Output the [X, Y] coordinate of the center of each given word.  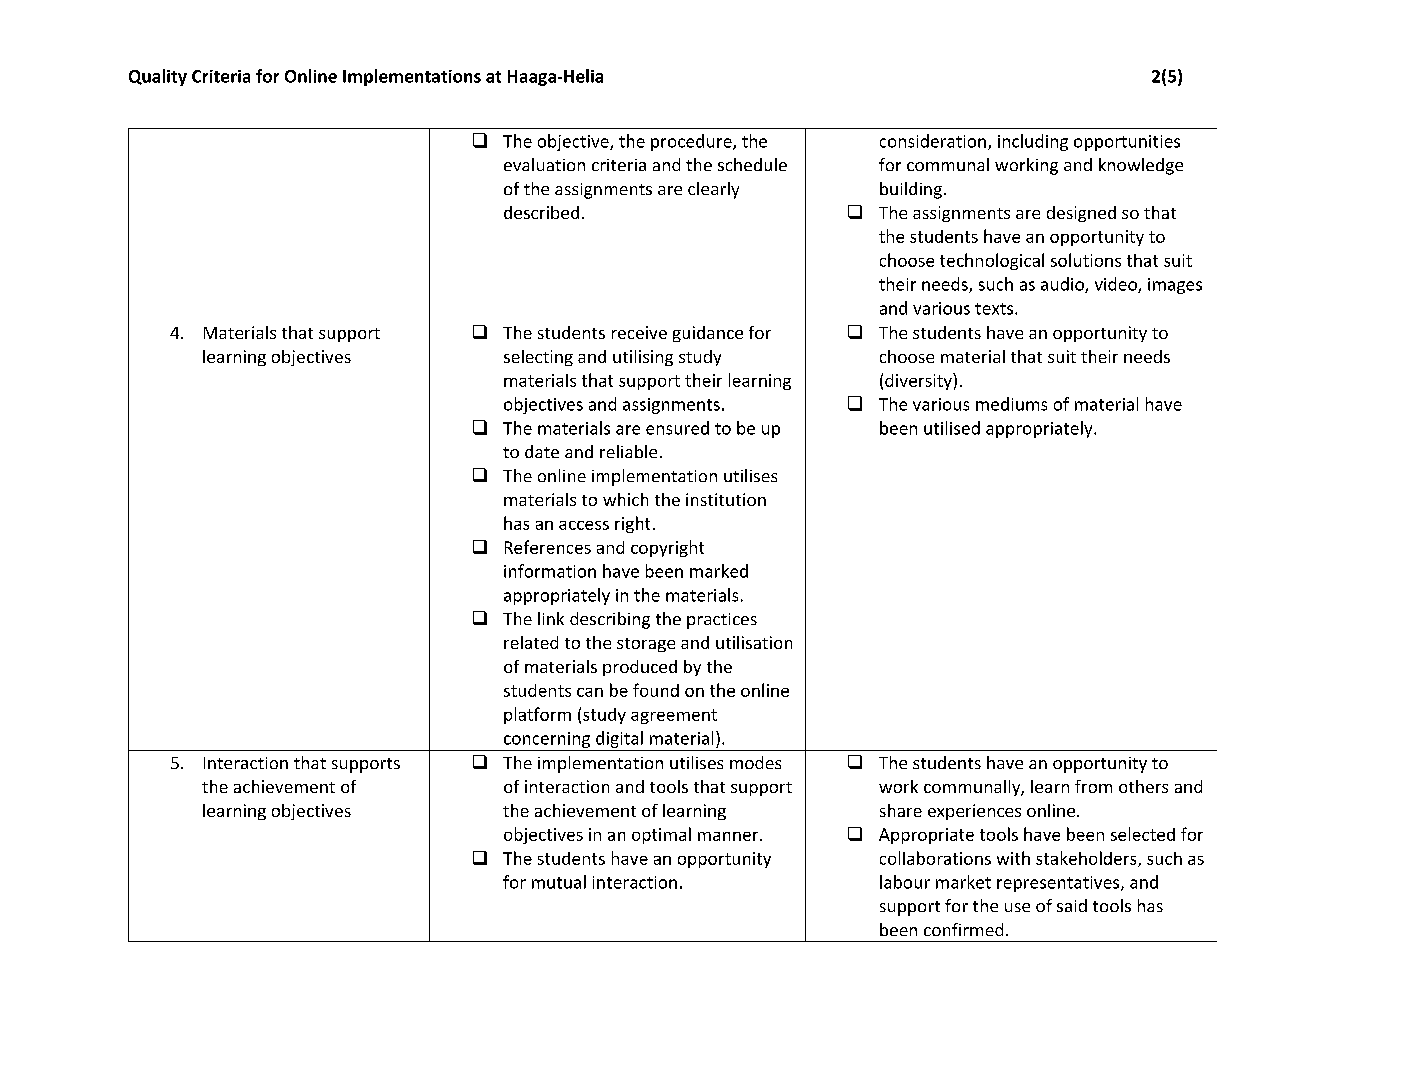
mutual [559, 882]
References [548, 547]
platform [537, 715]
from [1093, 786]
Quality [158, 77]
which [625, 499]
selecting [538, 358]
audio [1063, 285]
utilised [952, 428]
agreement [674, 716]
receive [639, 332]
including [1033, 142]
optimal [661, 835]
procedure [692, 142]
